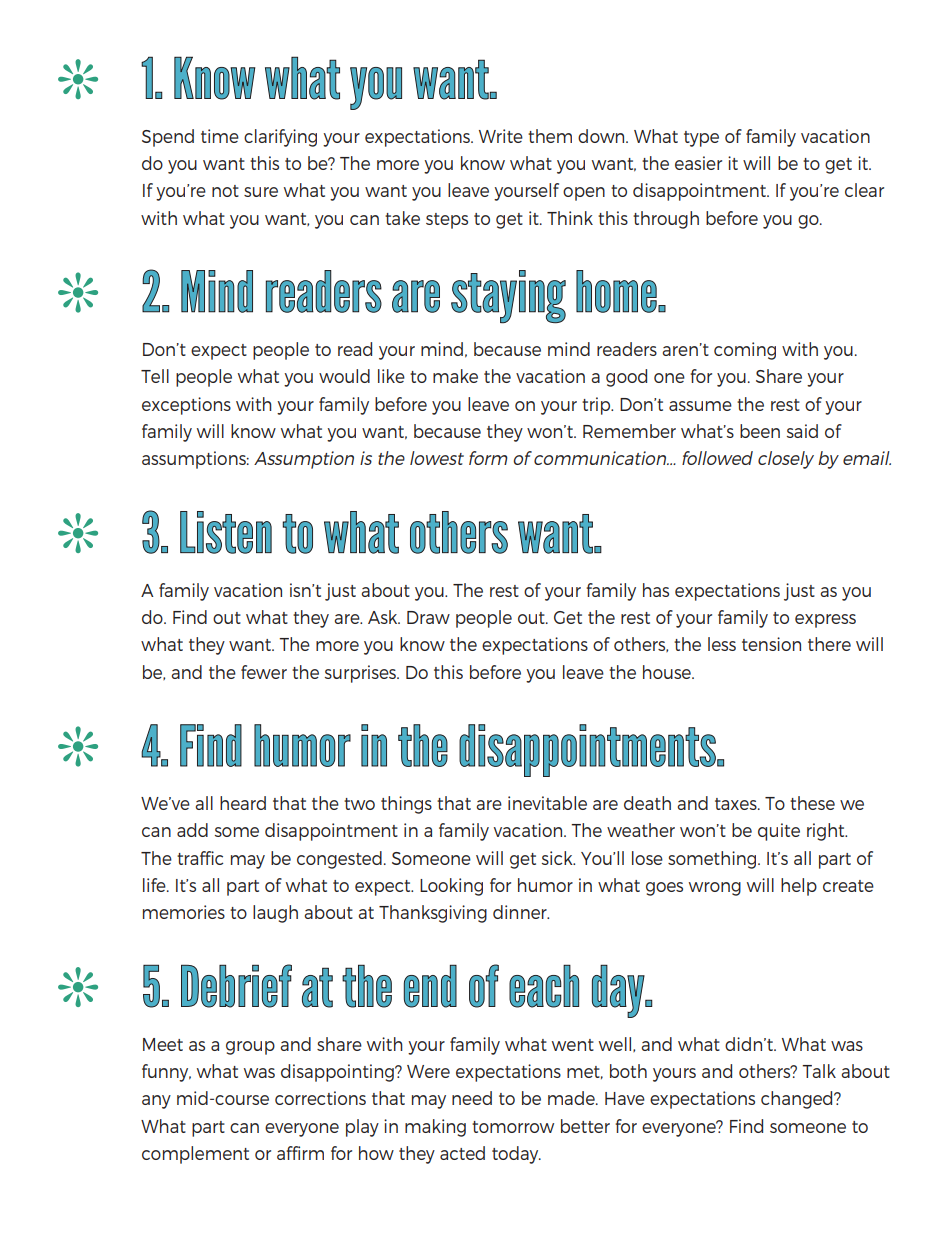 The height and width of the screenshot is (1233, 952). Describe the element at coordinates (547, 803) in the screenshot. I see `inevitable` at that location.
